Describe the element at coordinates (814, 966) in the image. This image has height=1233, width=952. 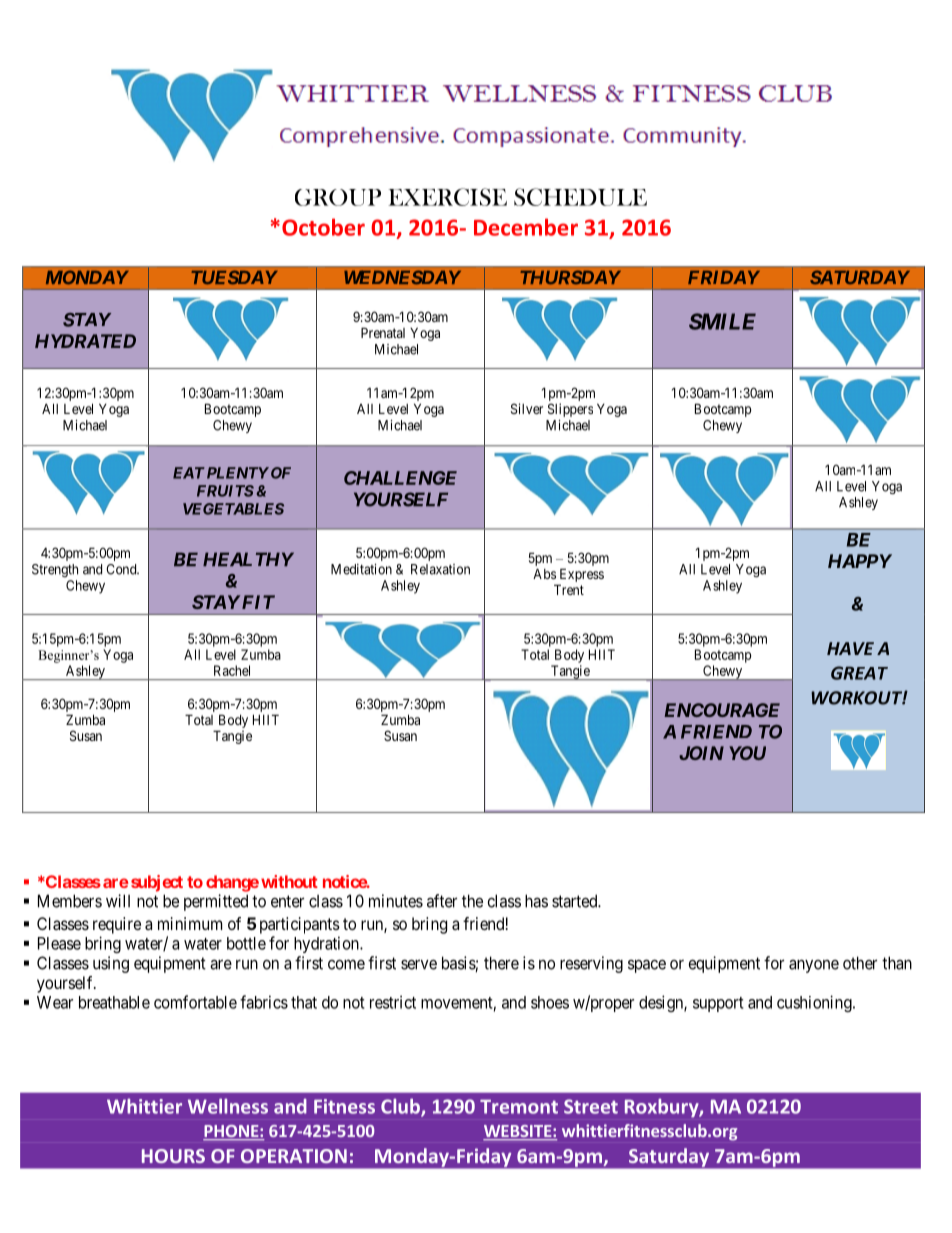
I see `anyone` at that location.
